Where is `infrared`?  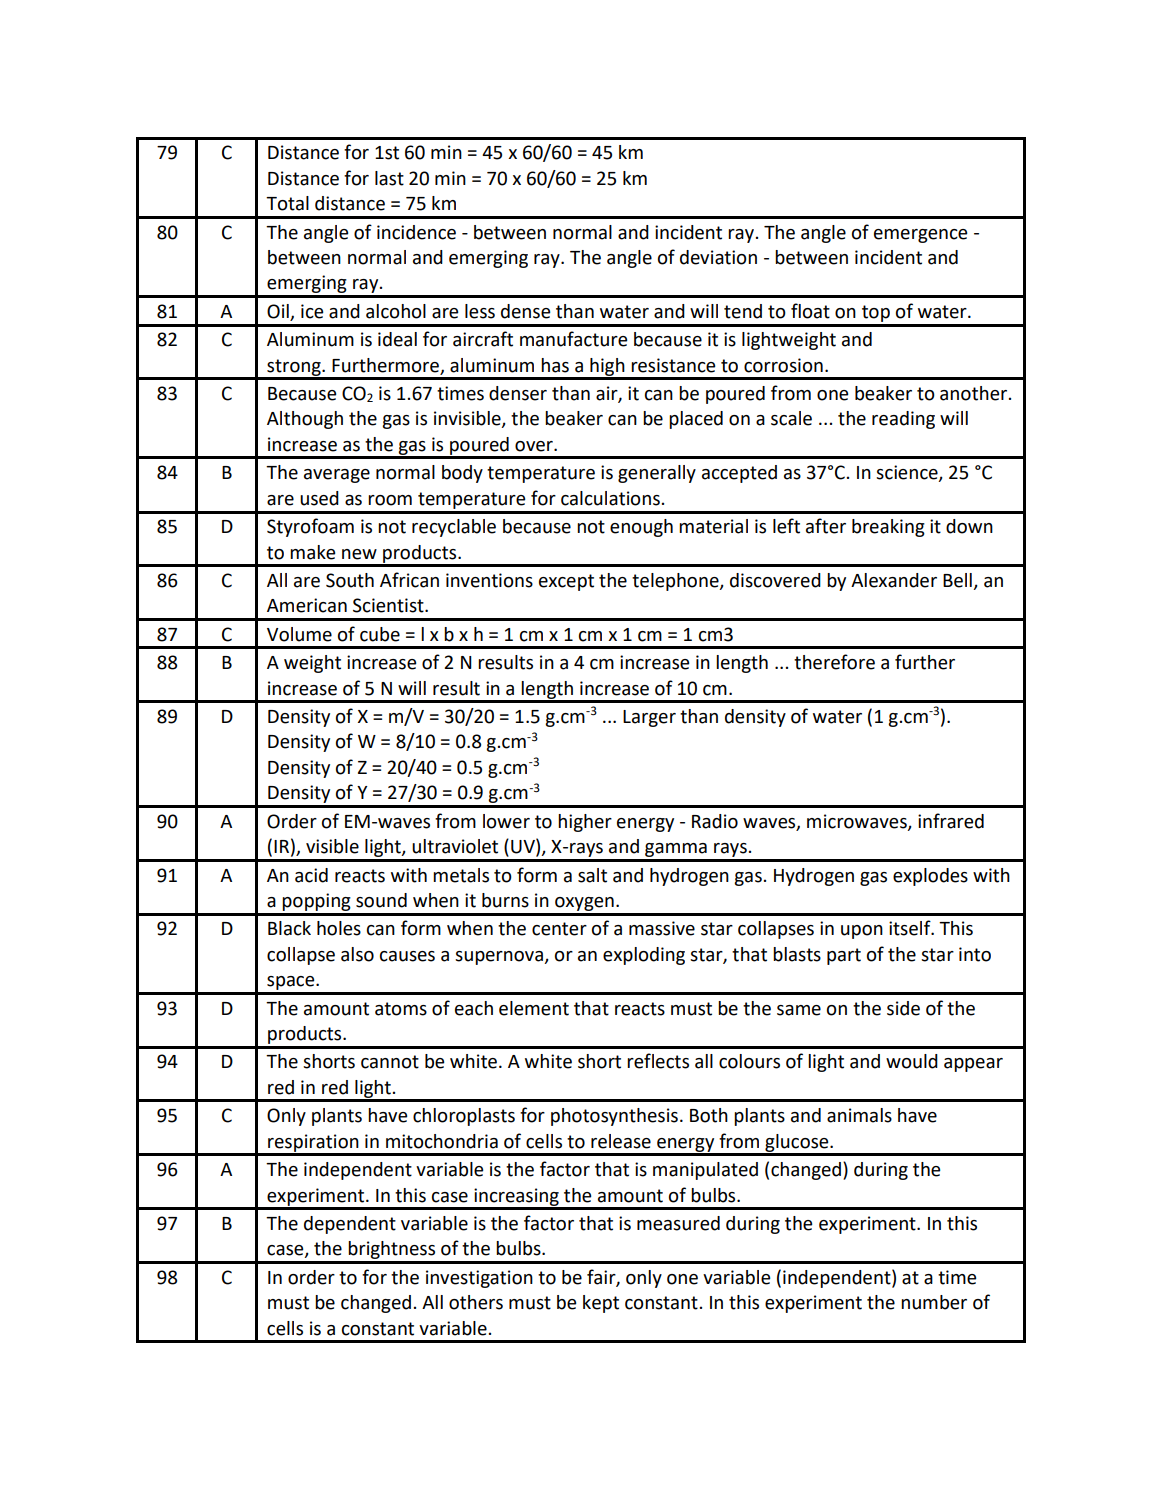
infrared is located at coordinates (951, 821).
